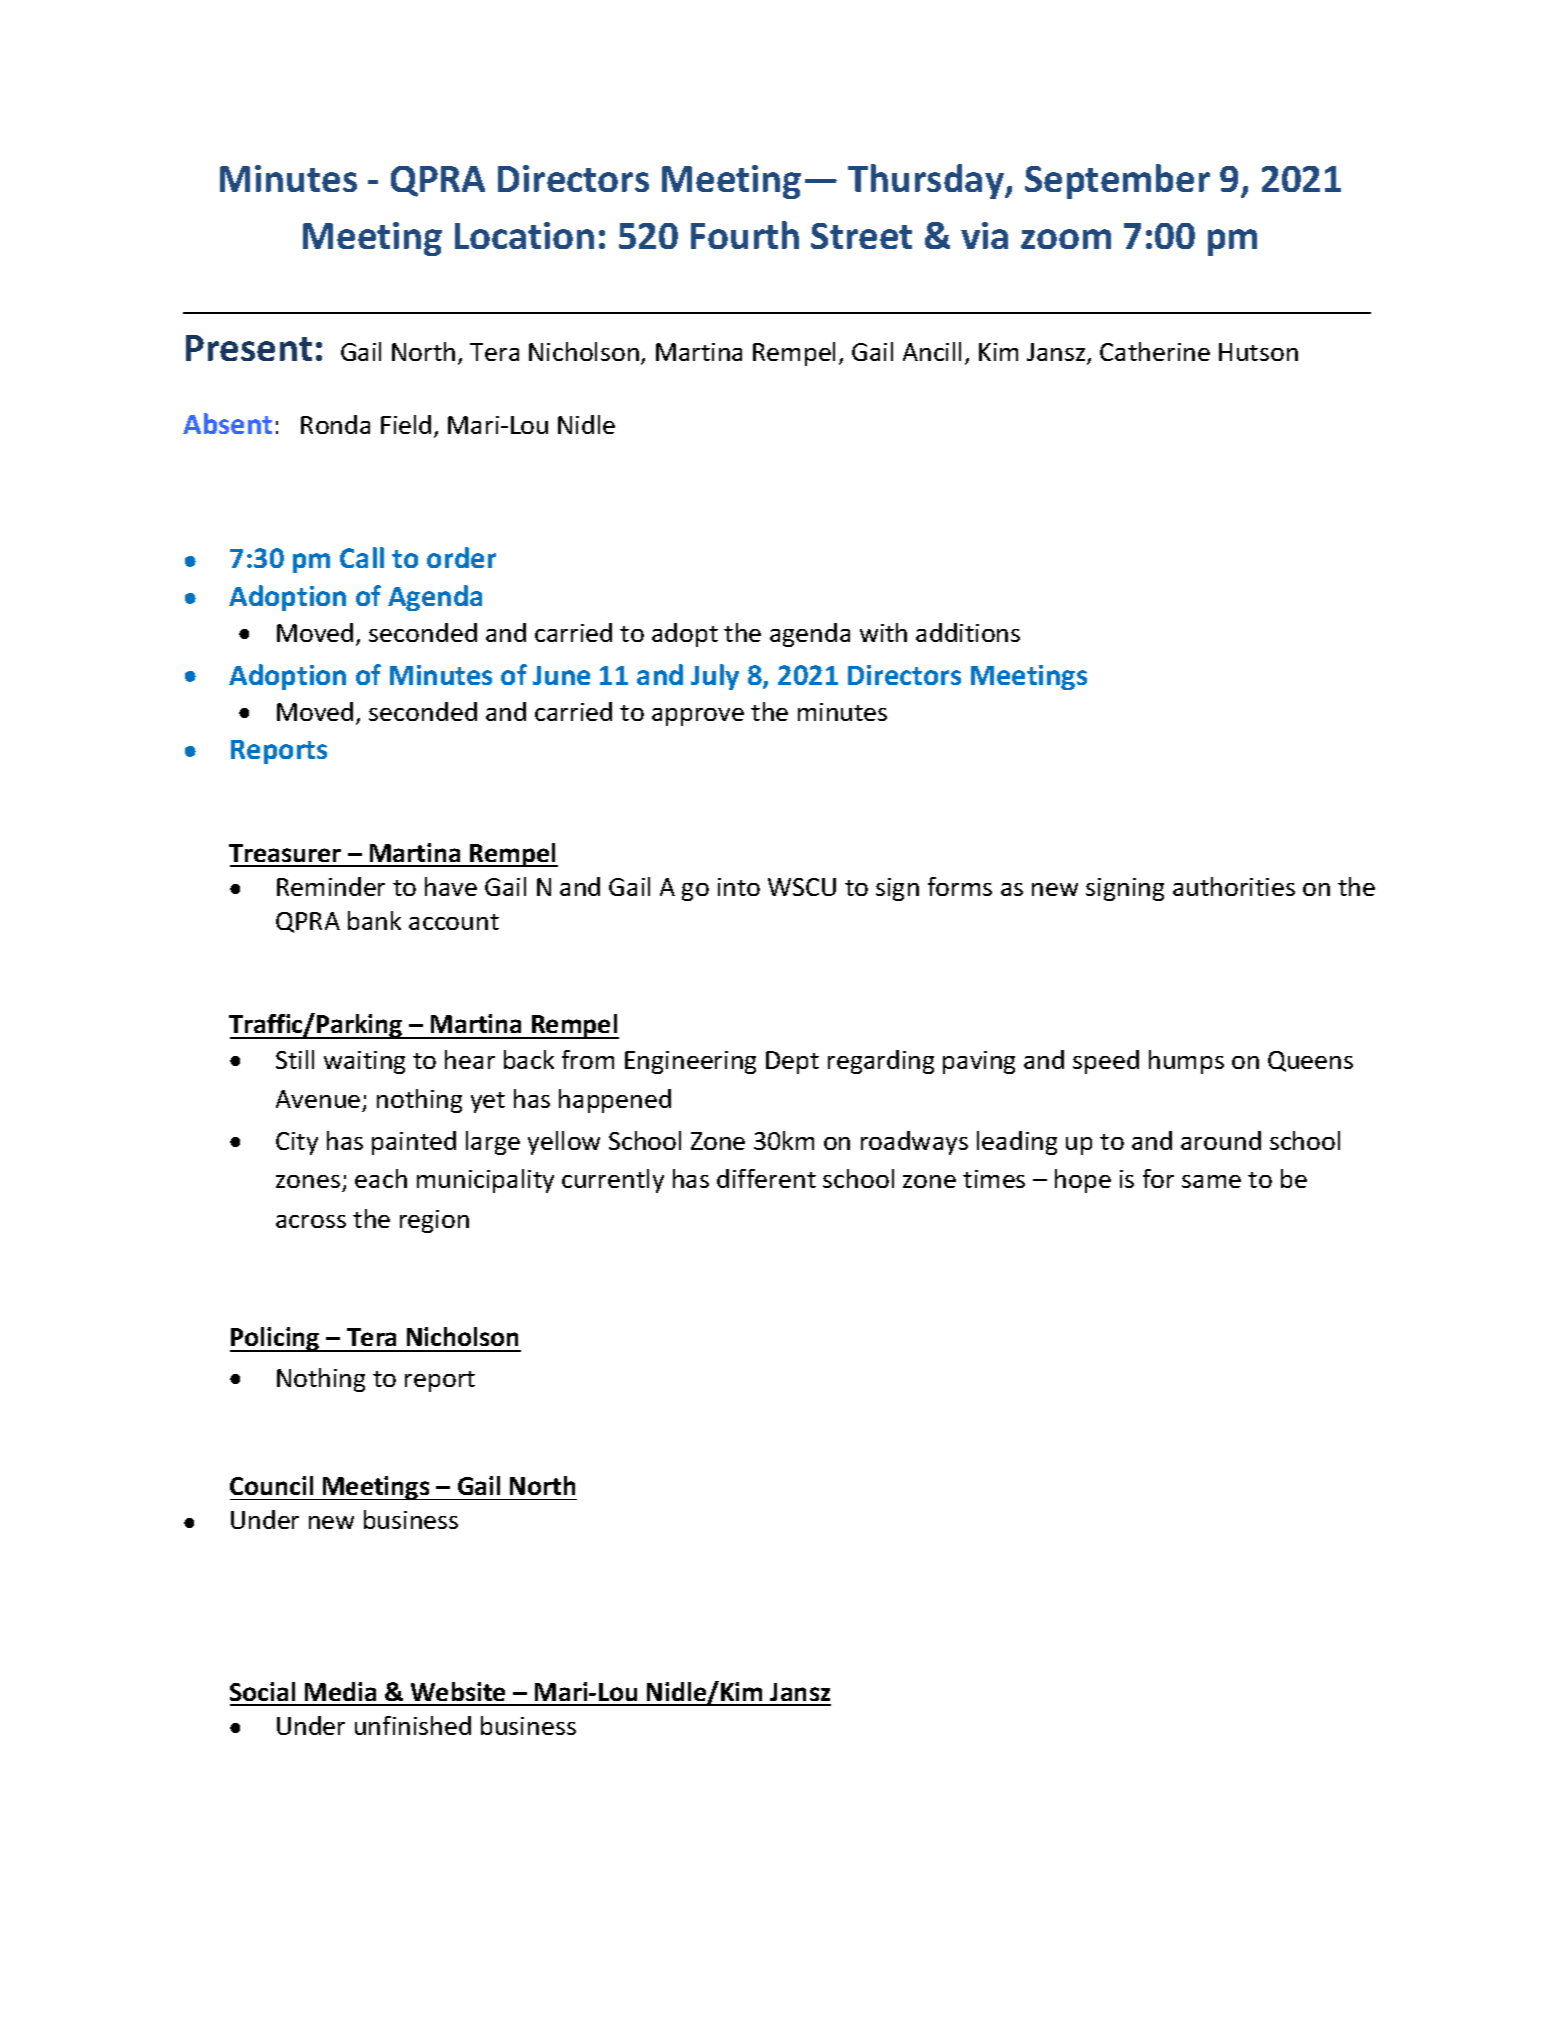 The height and width of the screenshot is (2021, 1561). I want to click on bank, so click(374, 920).
